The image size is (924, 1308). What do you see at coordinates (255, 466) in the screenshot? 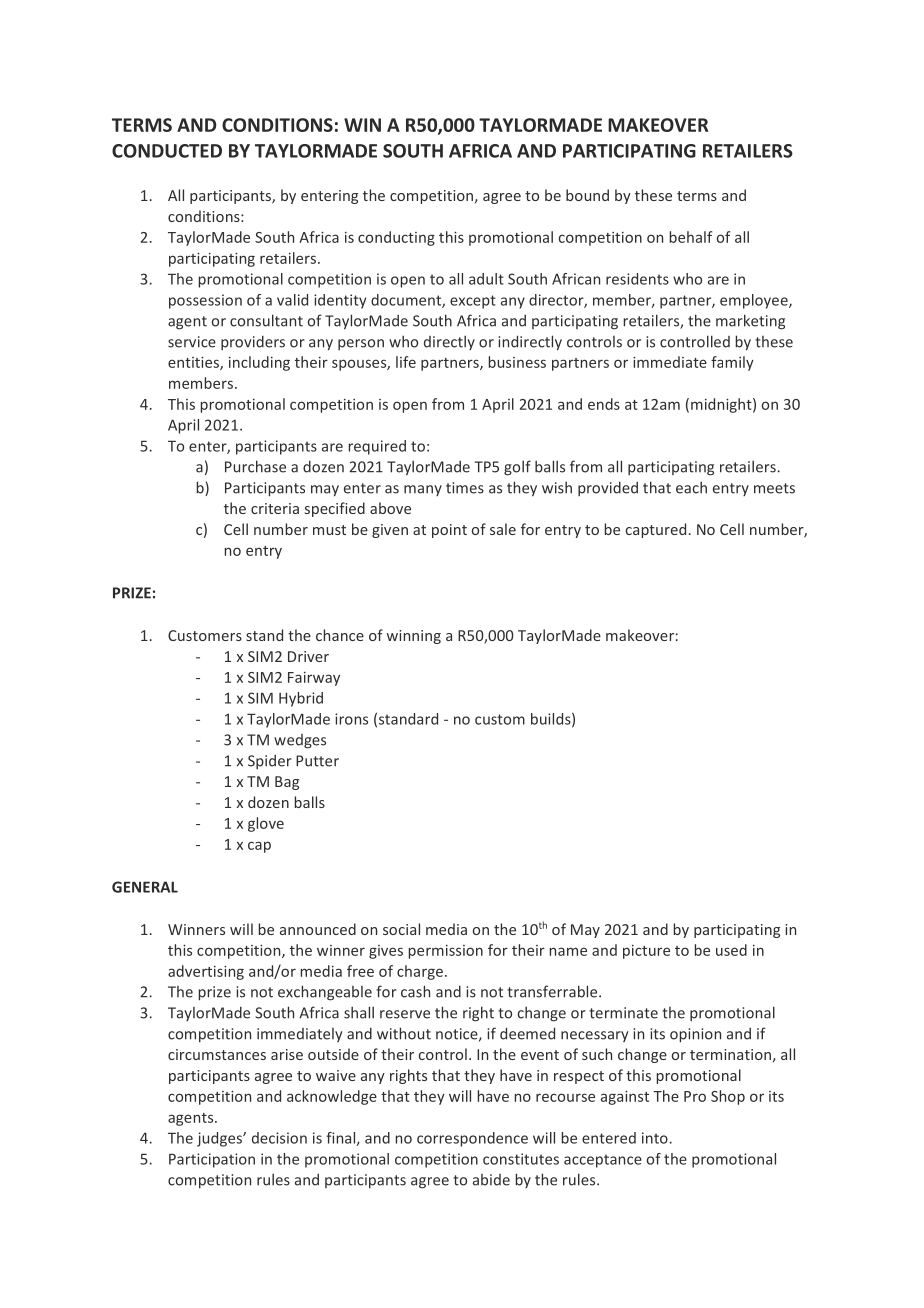
I see `Purchase` at bounding box center [255, 466].
